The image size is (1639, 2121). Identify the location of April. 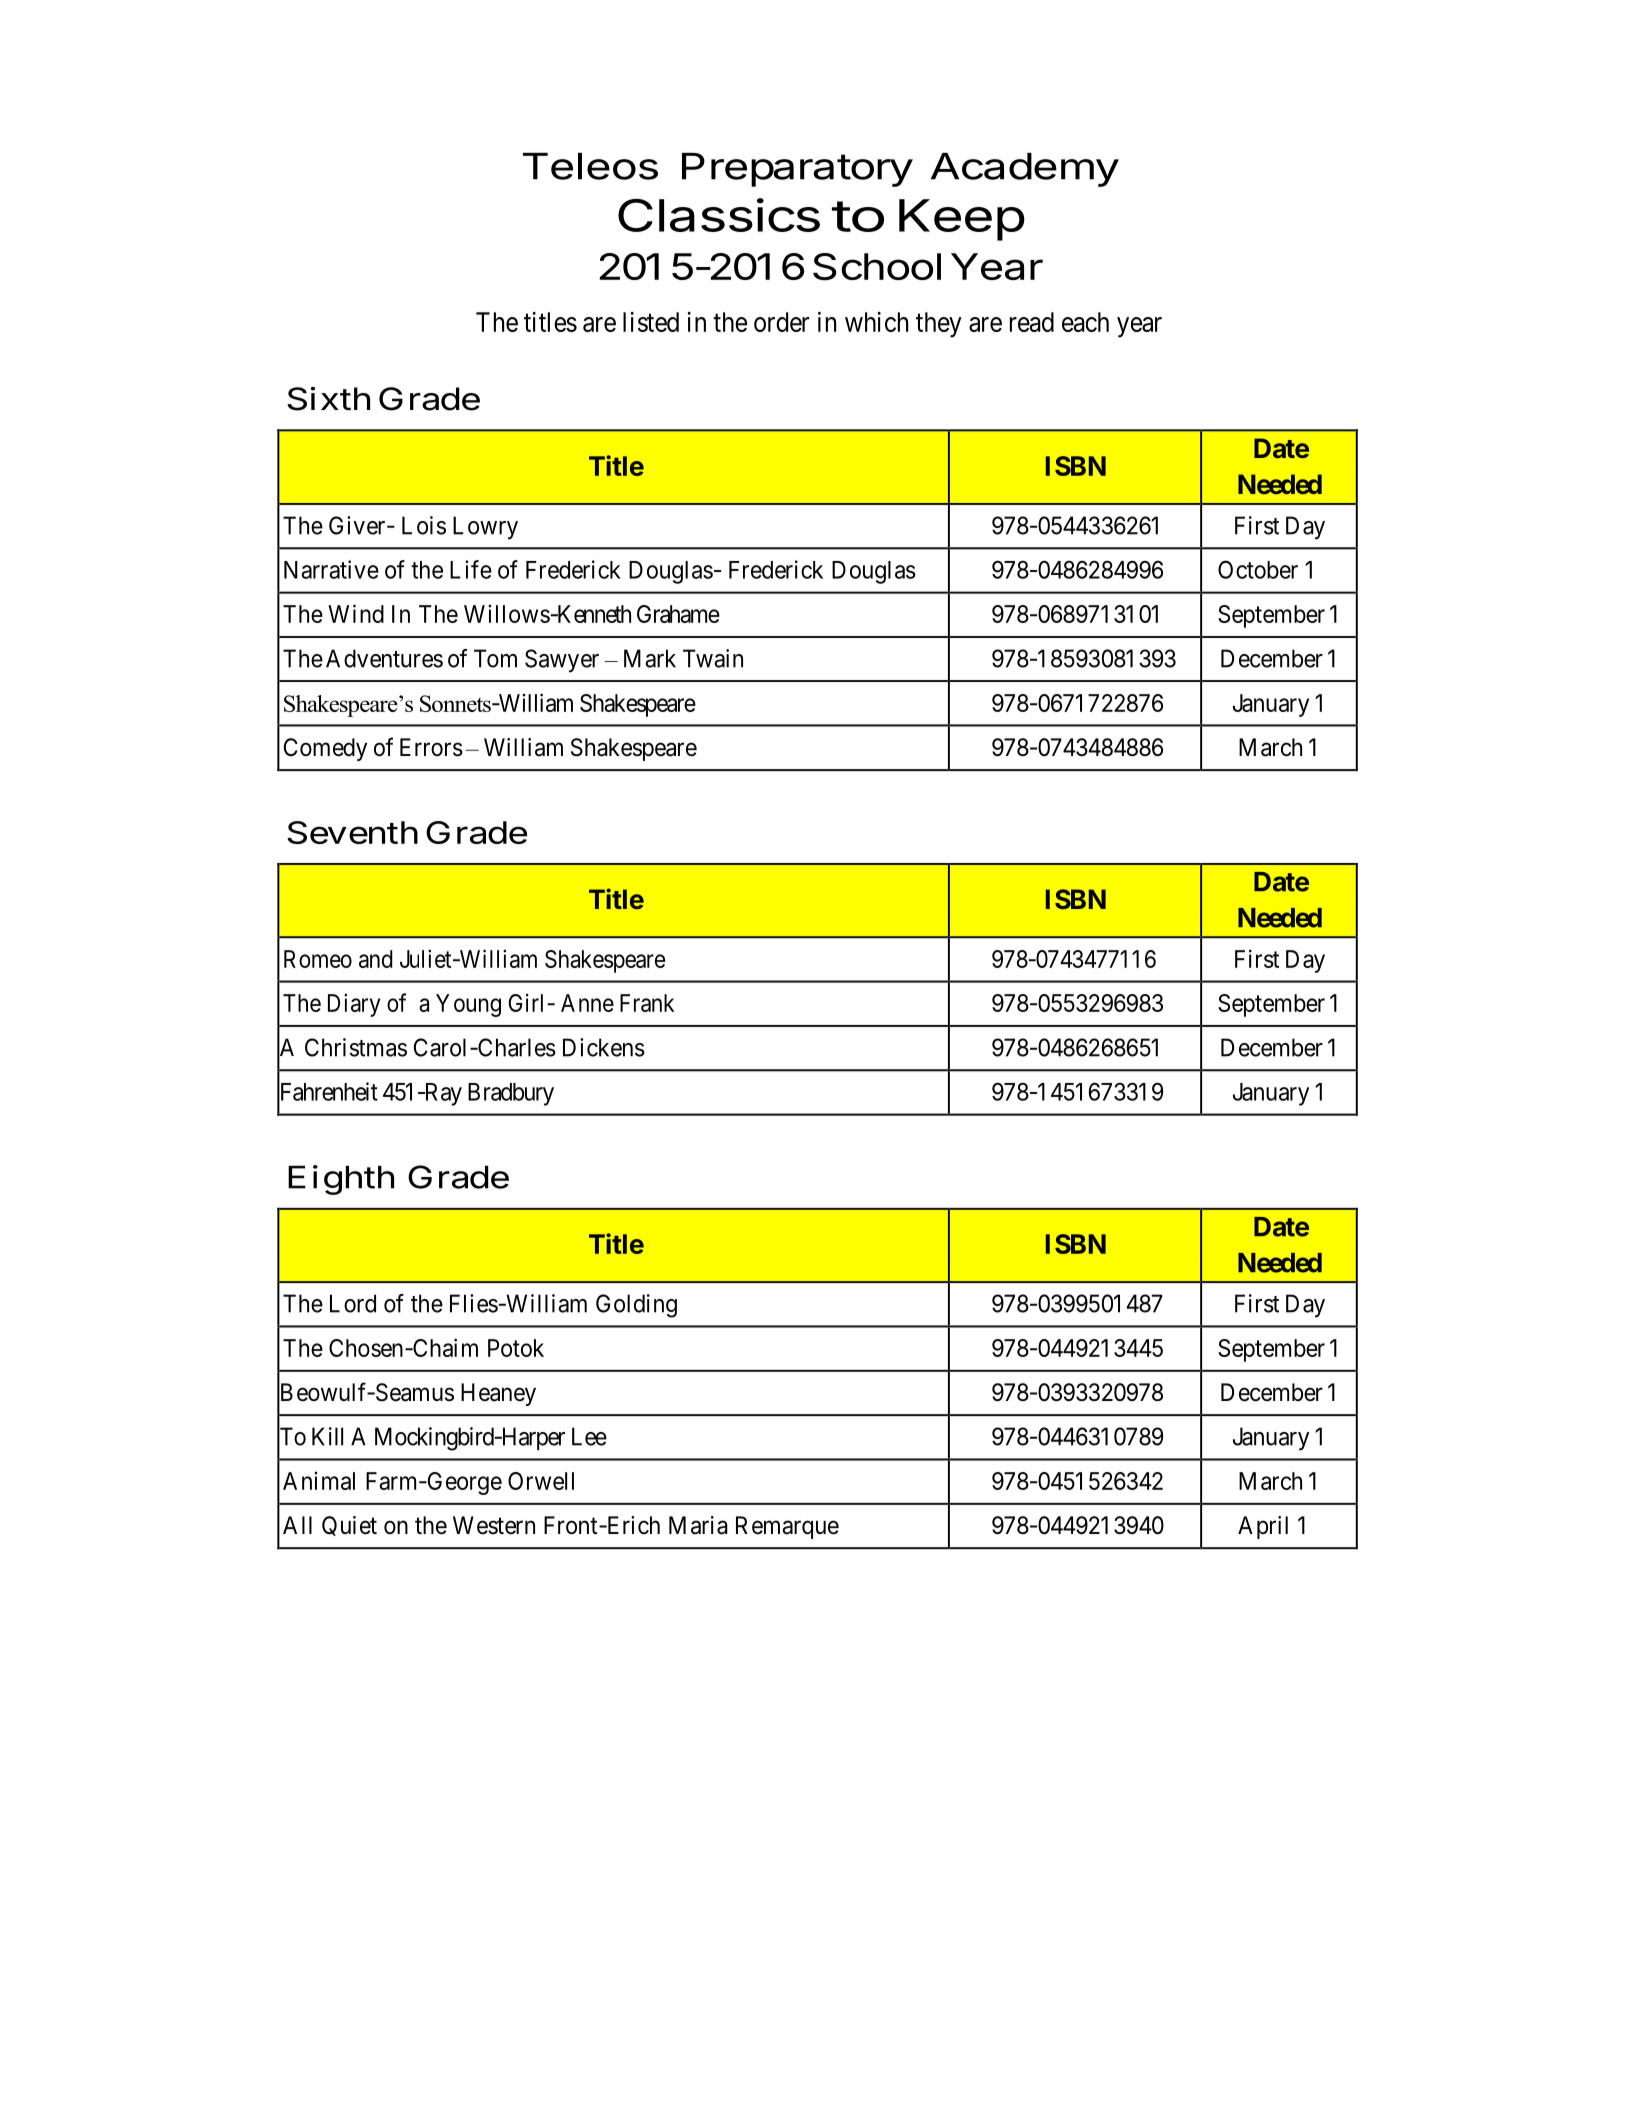
(1263, 1527).
